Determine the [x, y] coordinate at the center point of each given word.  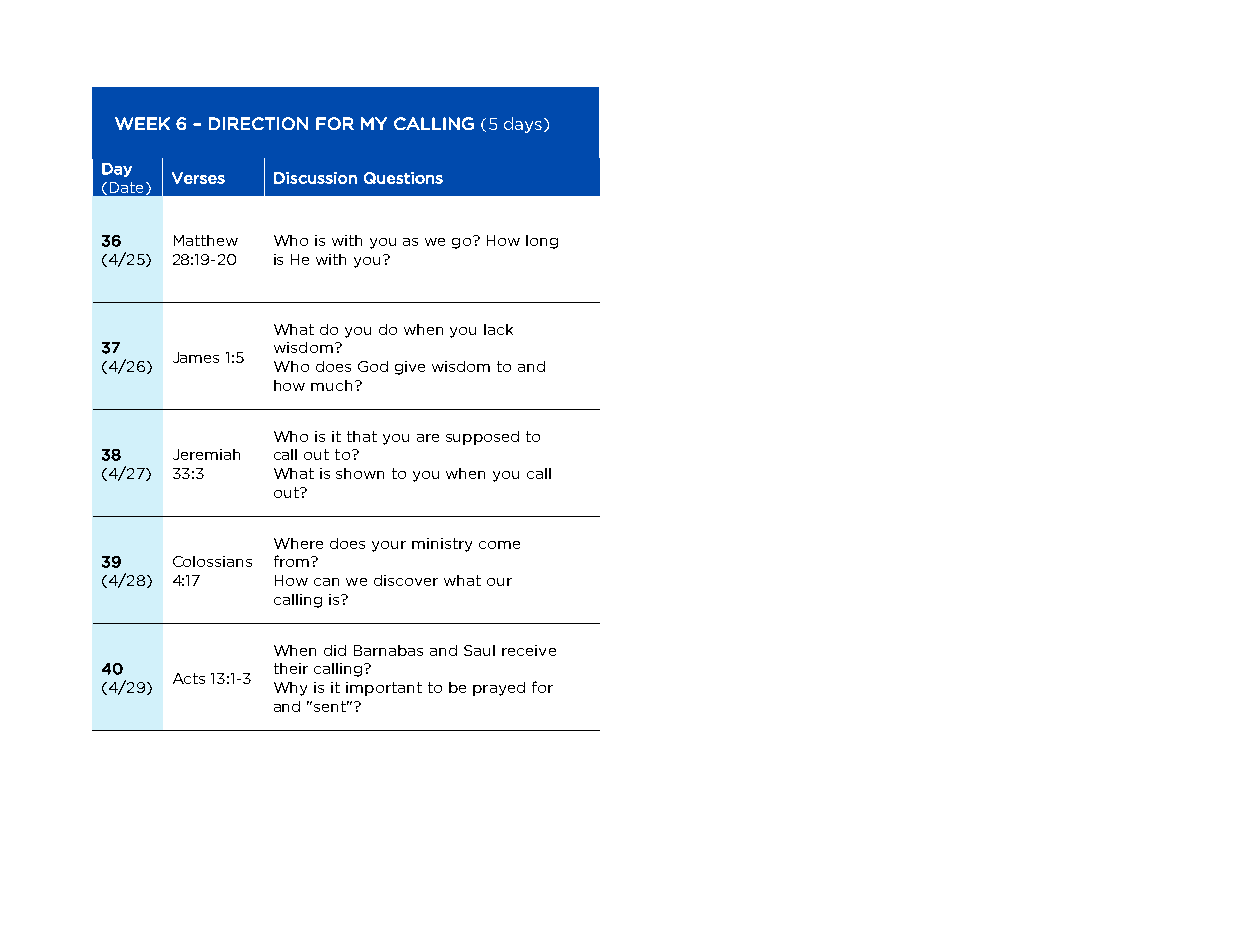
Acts [189, 678]
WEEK [142, 123]
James [196, 357]
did [335, 650]
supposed [482, 438]
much [331, 385]
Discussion [315, 178]
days [524, 125]
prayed [499, 689]
